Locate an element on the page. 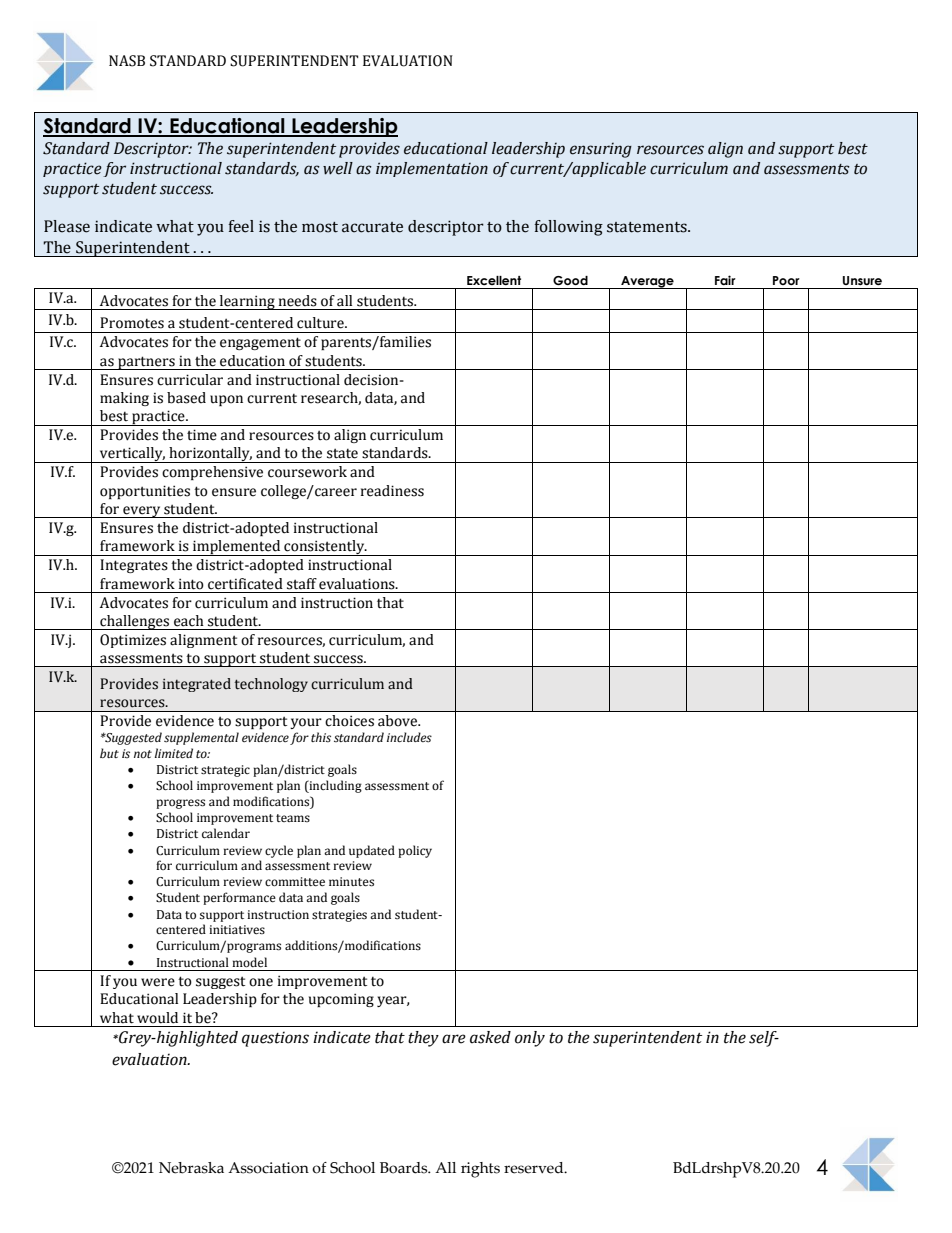 The height and width of the document is (1233, 952). ensuring is located at coordinates (601, 150).
